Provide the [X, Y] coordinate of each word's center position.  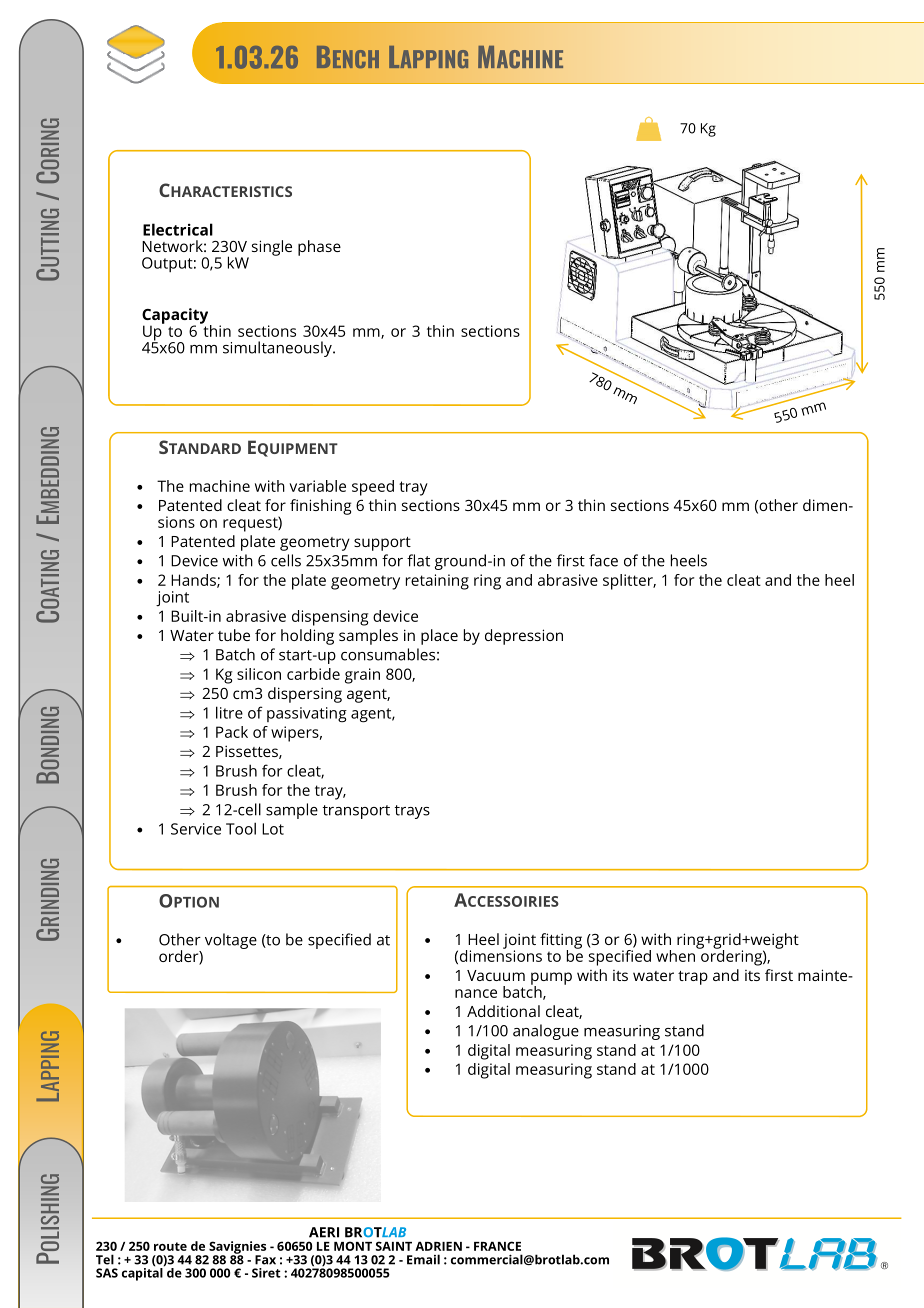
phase [319, 248]
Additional [503, 1011]
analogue [546, 1032]
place [439, 637]
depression [524, 637]
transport [356, 812]
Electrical [178, 229]
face [603, 560]
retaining [437, 582]
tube [234, 635]
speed [373, 488]
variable [317, 486]
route [170, 1246]
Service [196, 829]
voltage [231, 941]
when [676, 954]
